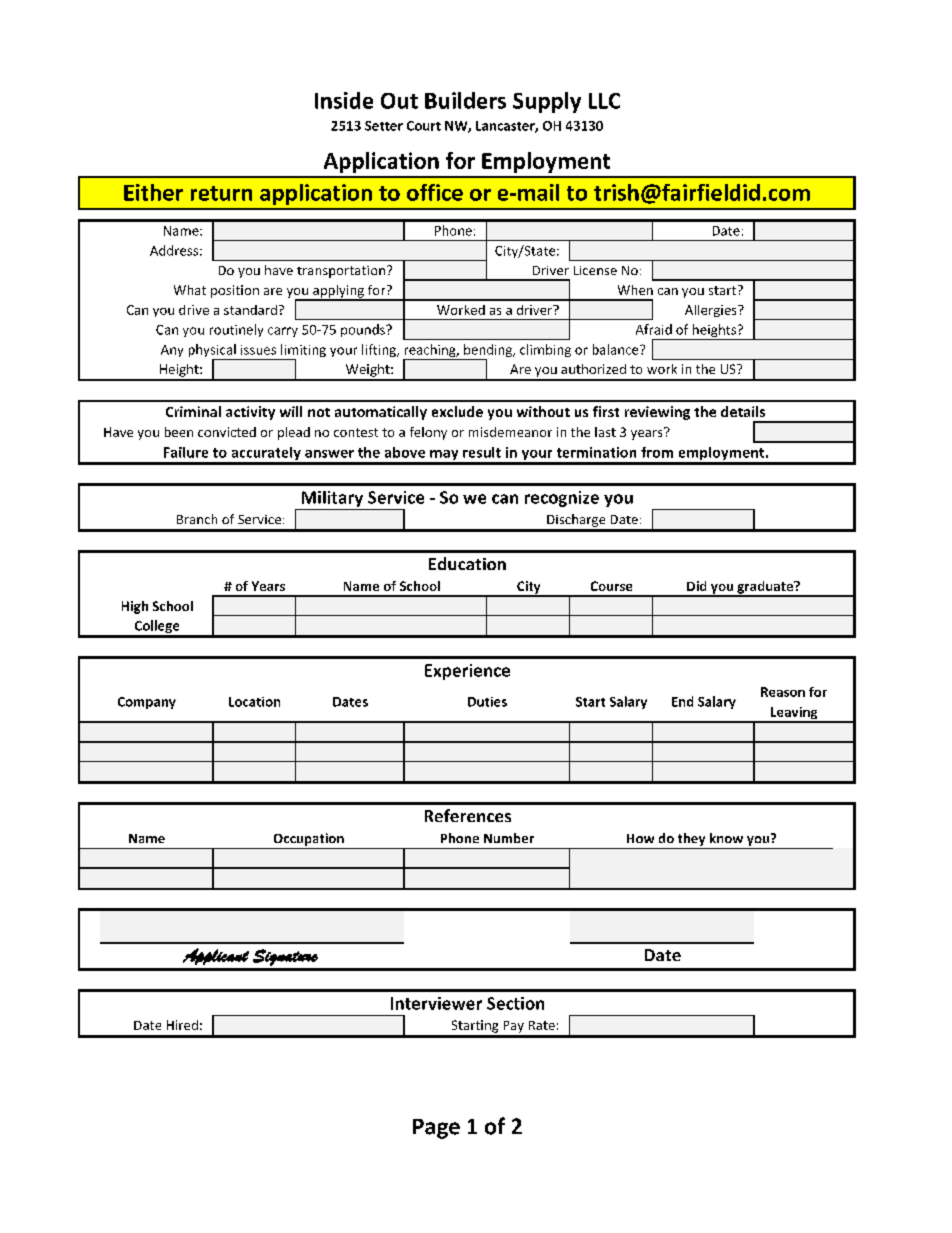  I want to click on High, so click(135, 607).
